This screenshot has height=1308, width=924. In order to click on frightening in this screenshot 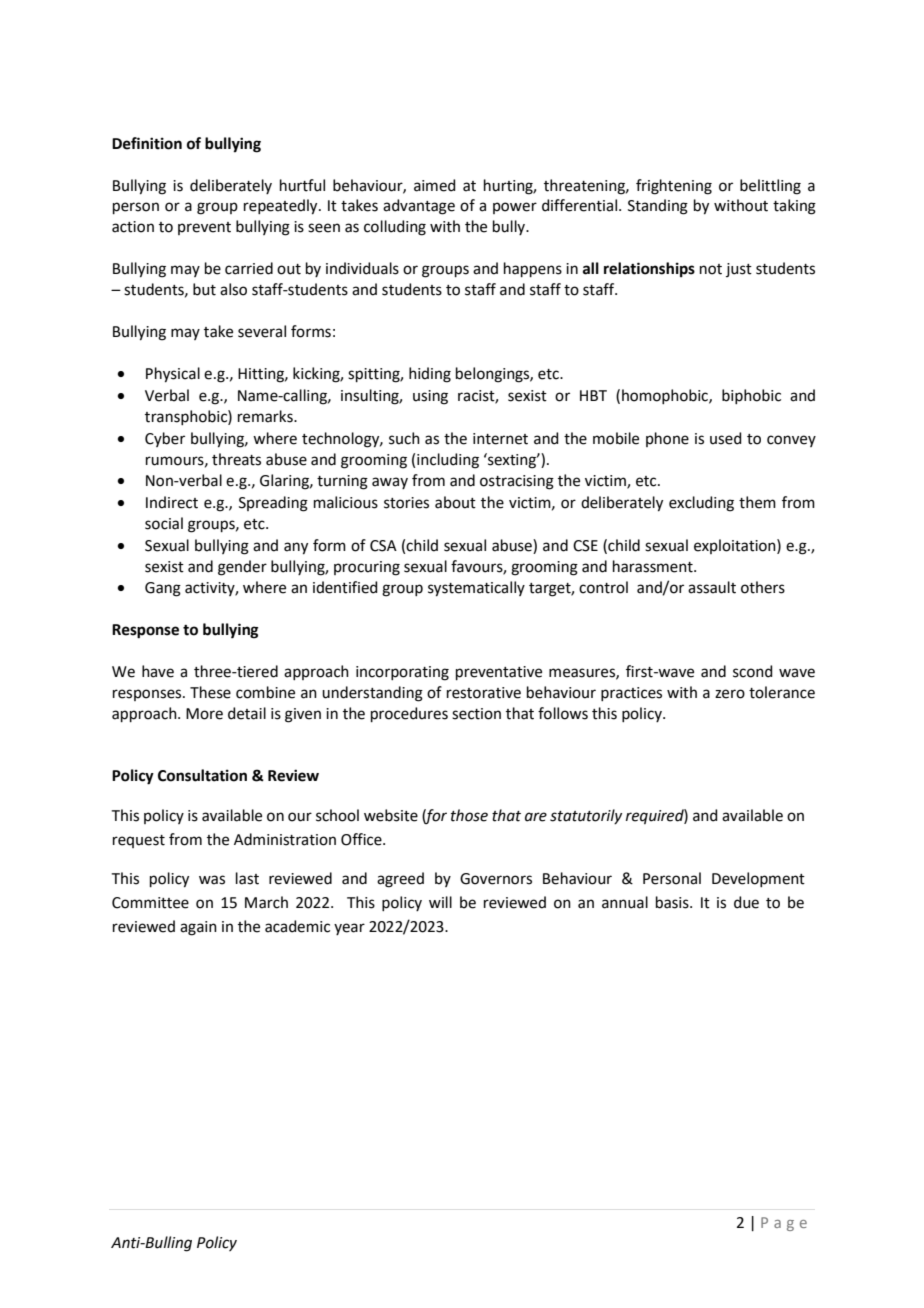, I will do `click(674, 187)`.
